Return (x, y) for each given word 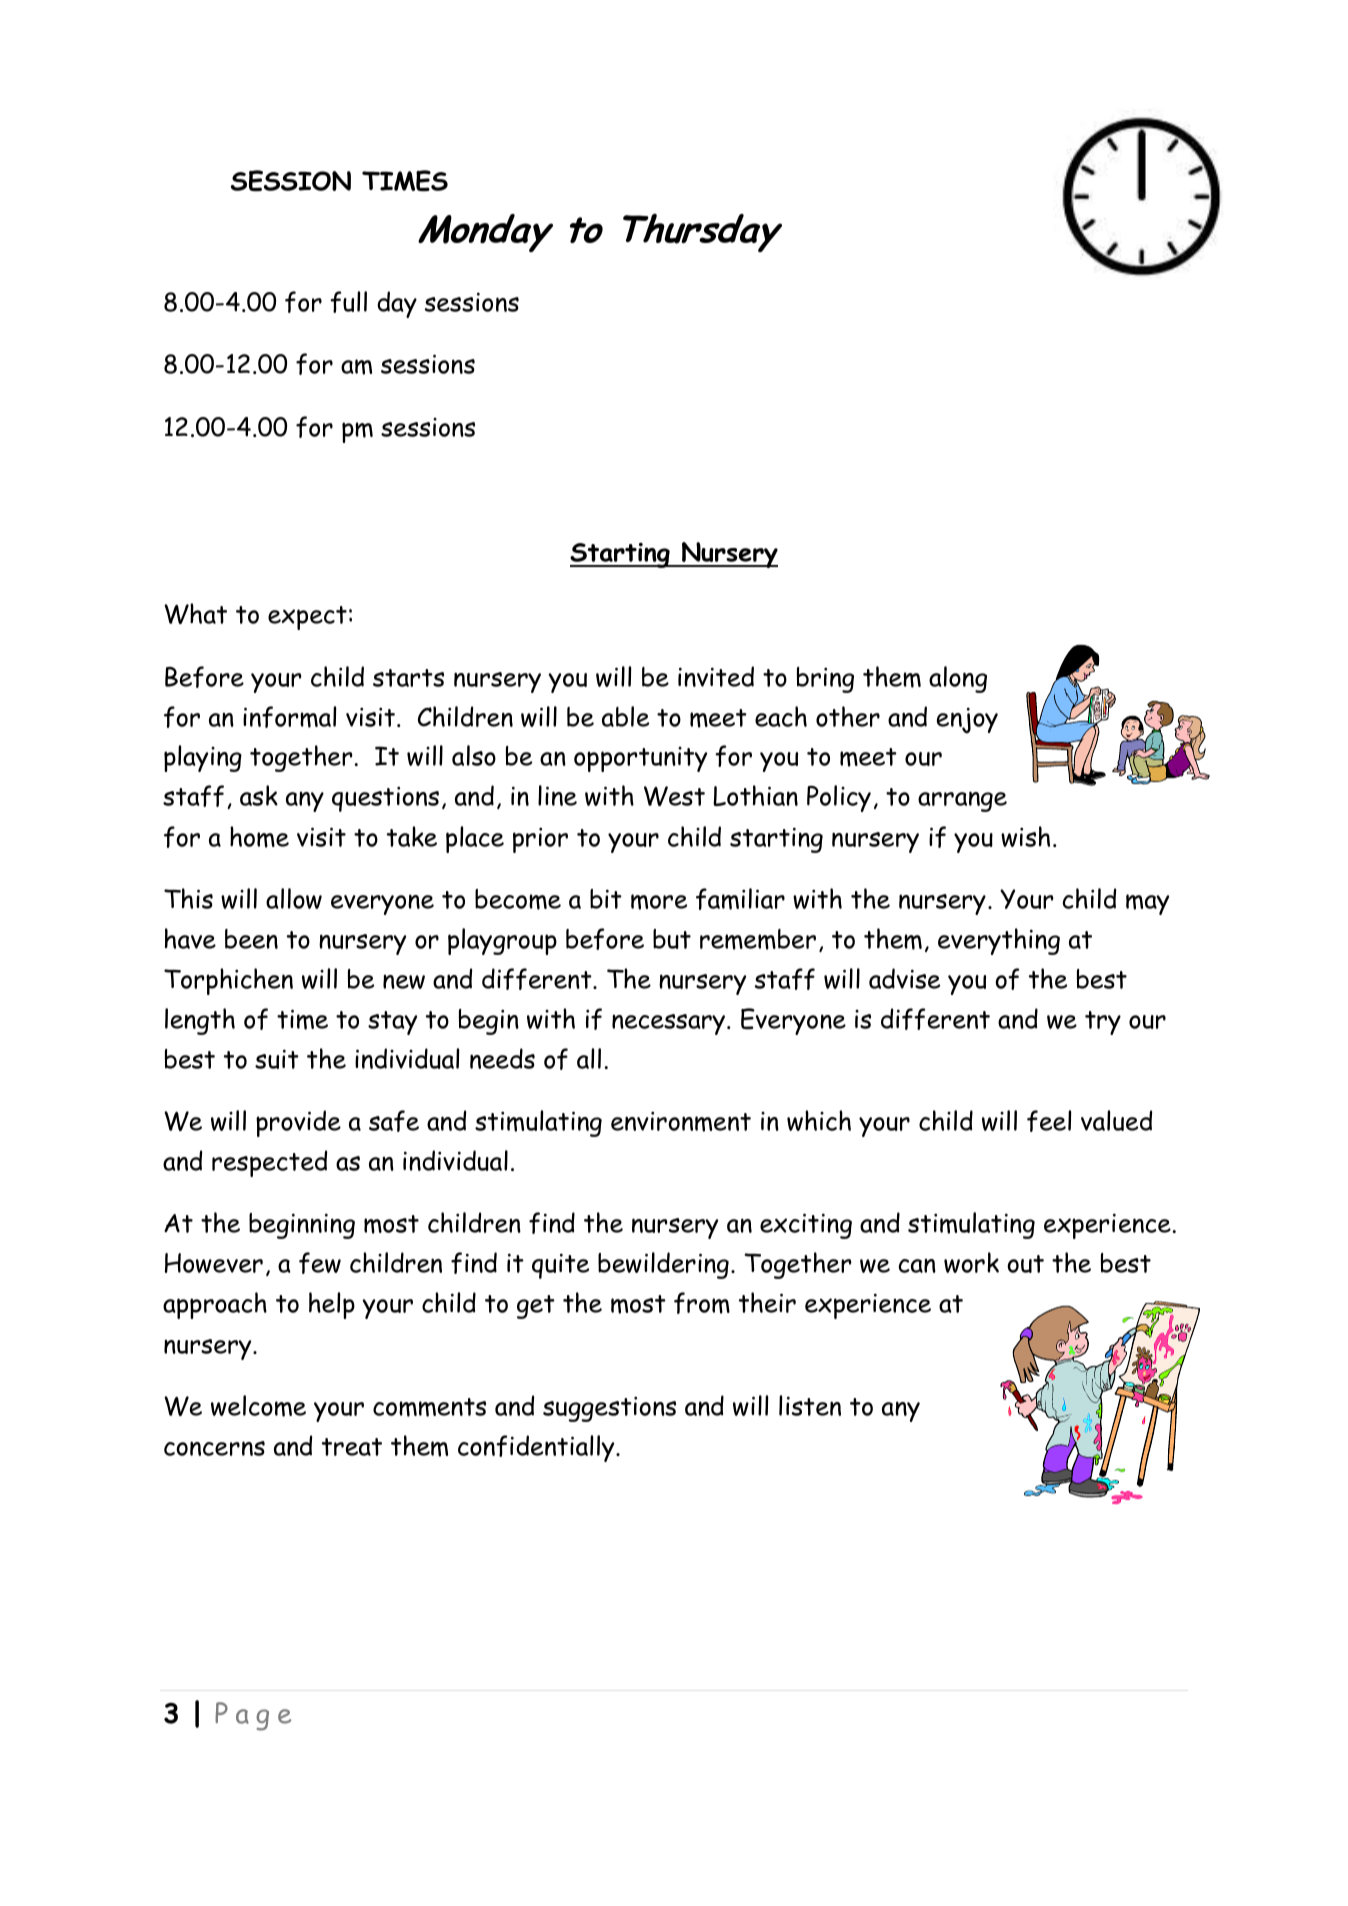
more (659, 902)
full (348, 302)
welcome (258, 1406)
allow (294, 898)
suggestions (609, 1409)
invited (716, 676)
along (958, 679)
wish (1025, 836)
